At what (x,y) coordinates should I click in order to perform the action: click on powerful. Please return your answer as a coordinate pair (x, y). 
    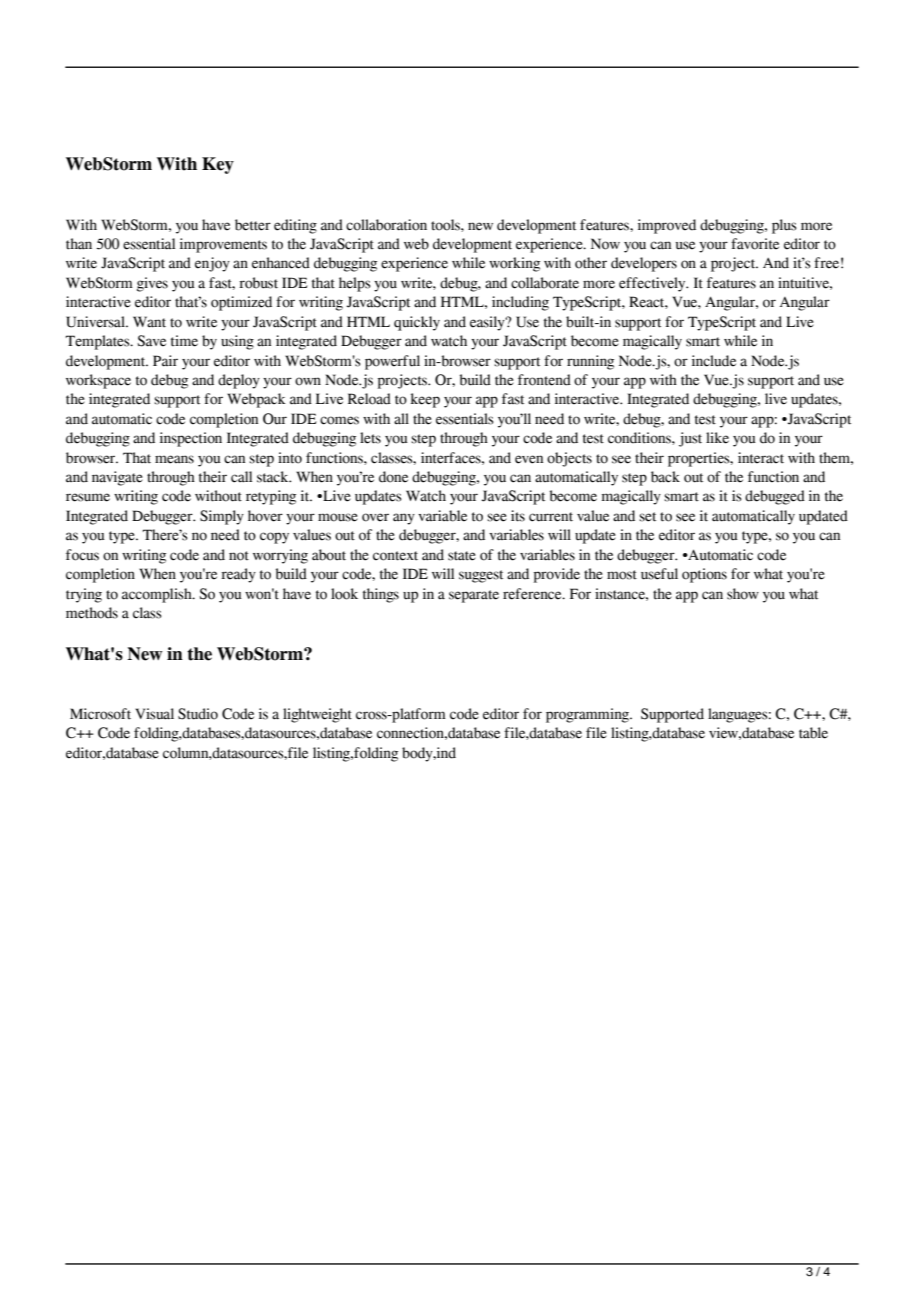
    Looking at the image, I should click on (392, 362).
